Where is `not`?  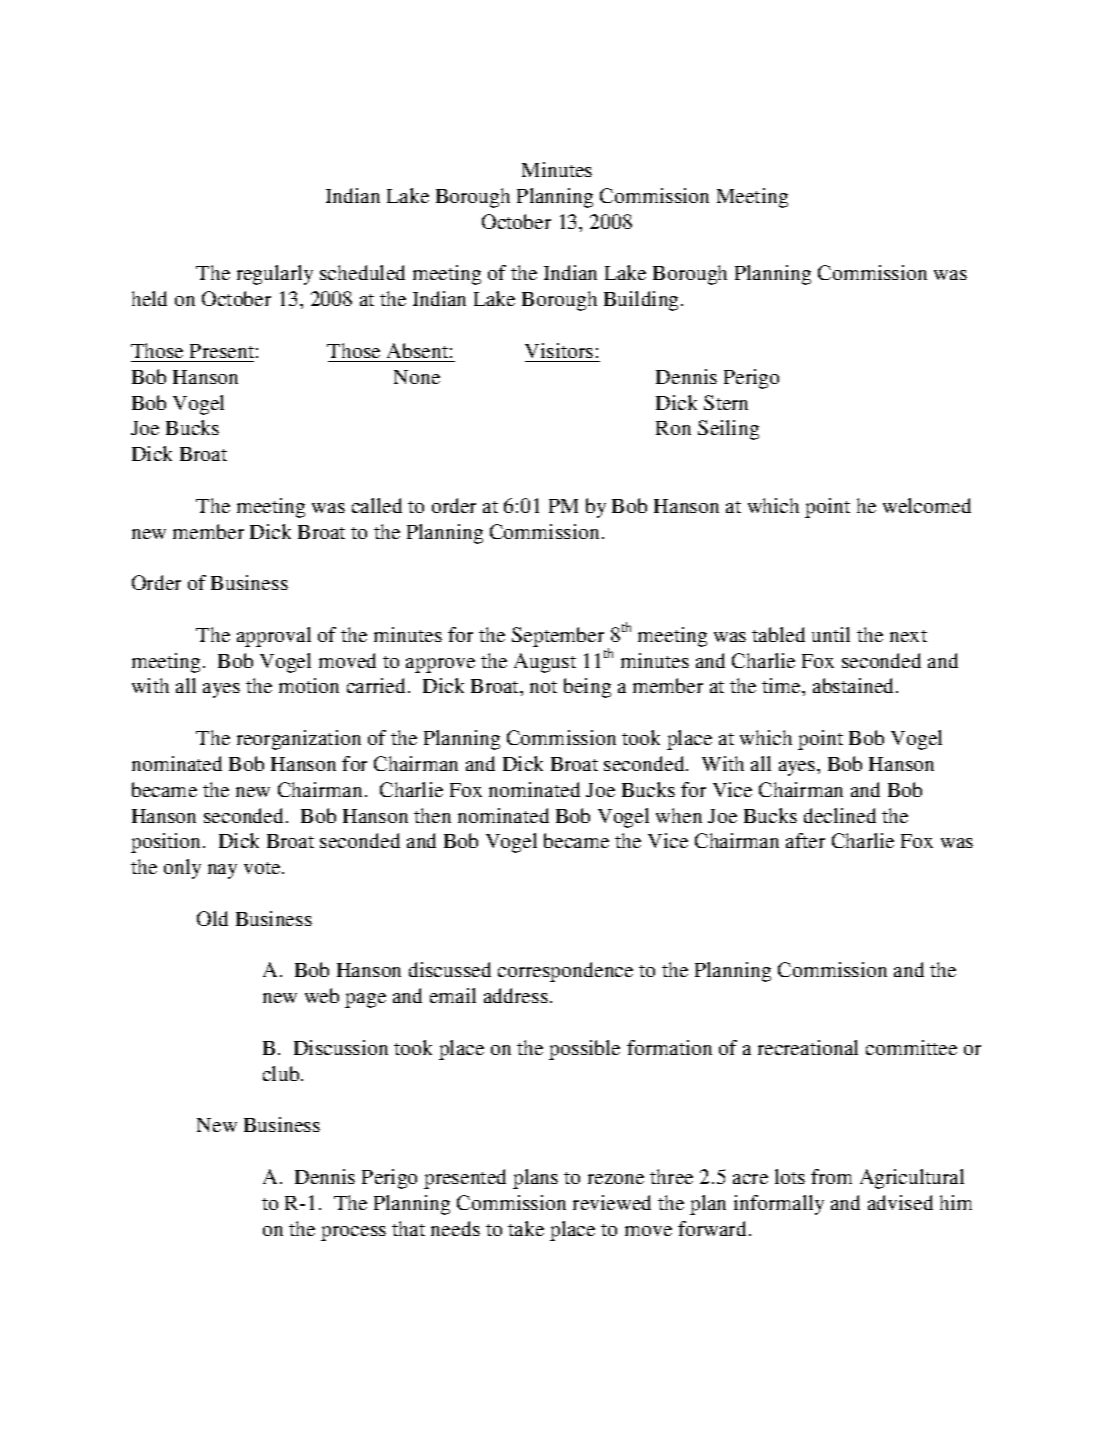 not is located at coordinates (543, 687).
